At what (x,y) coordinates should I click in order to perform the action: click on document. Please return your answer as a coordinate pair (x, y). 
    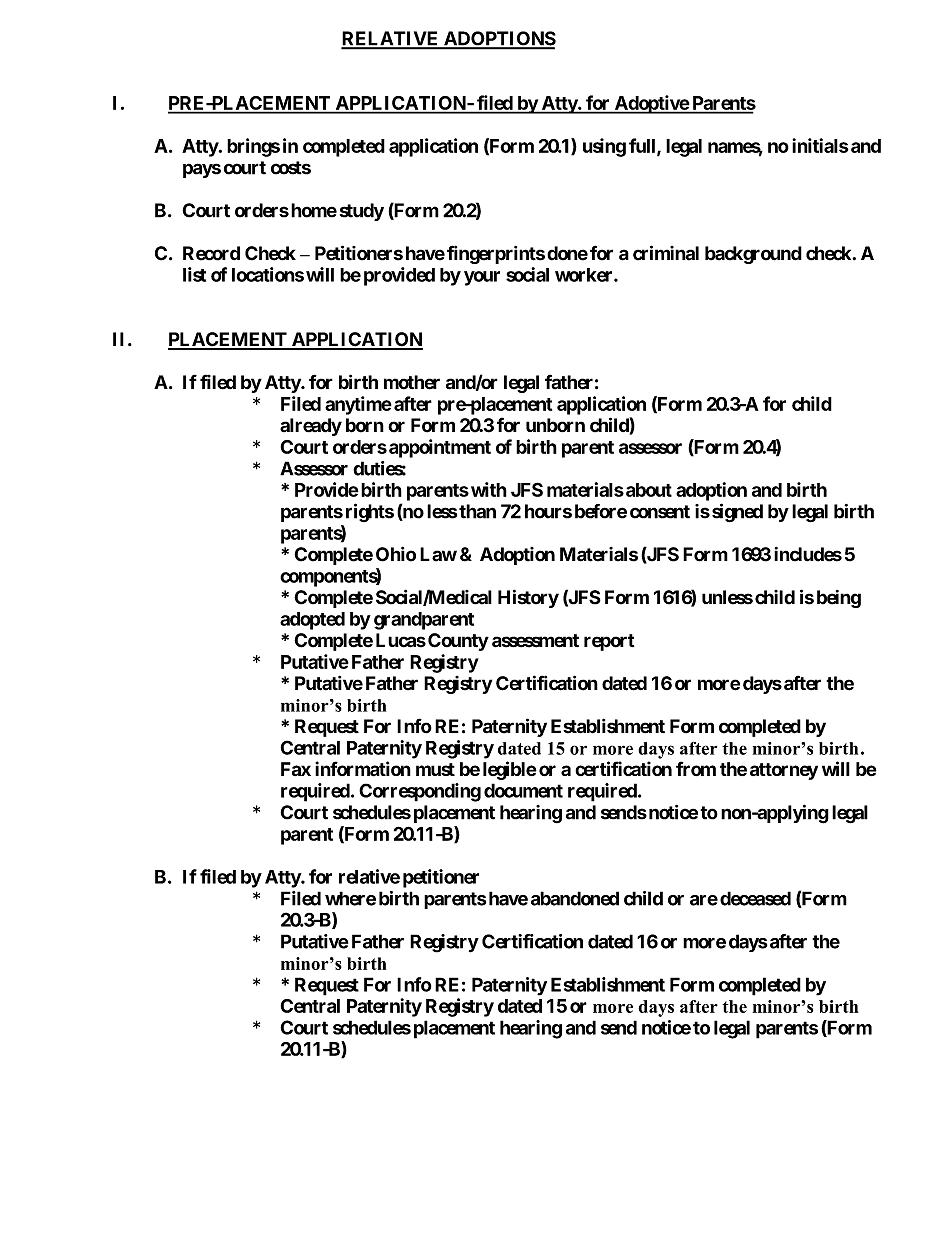
    Looking at the image, I should click on (523, 790).
